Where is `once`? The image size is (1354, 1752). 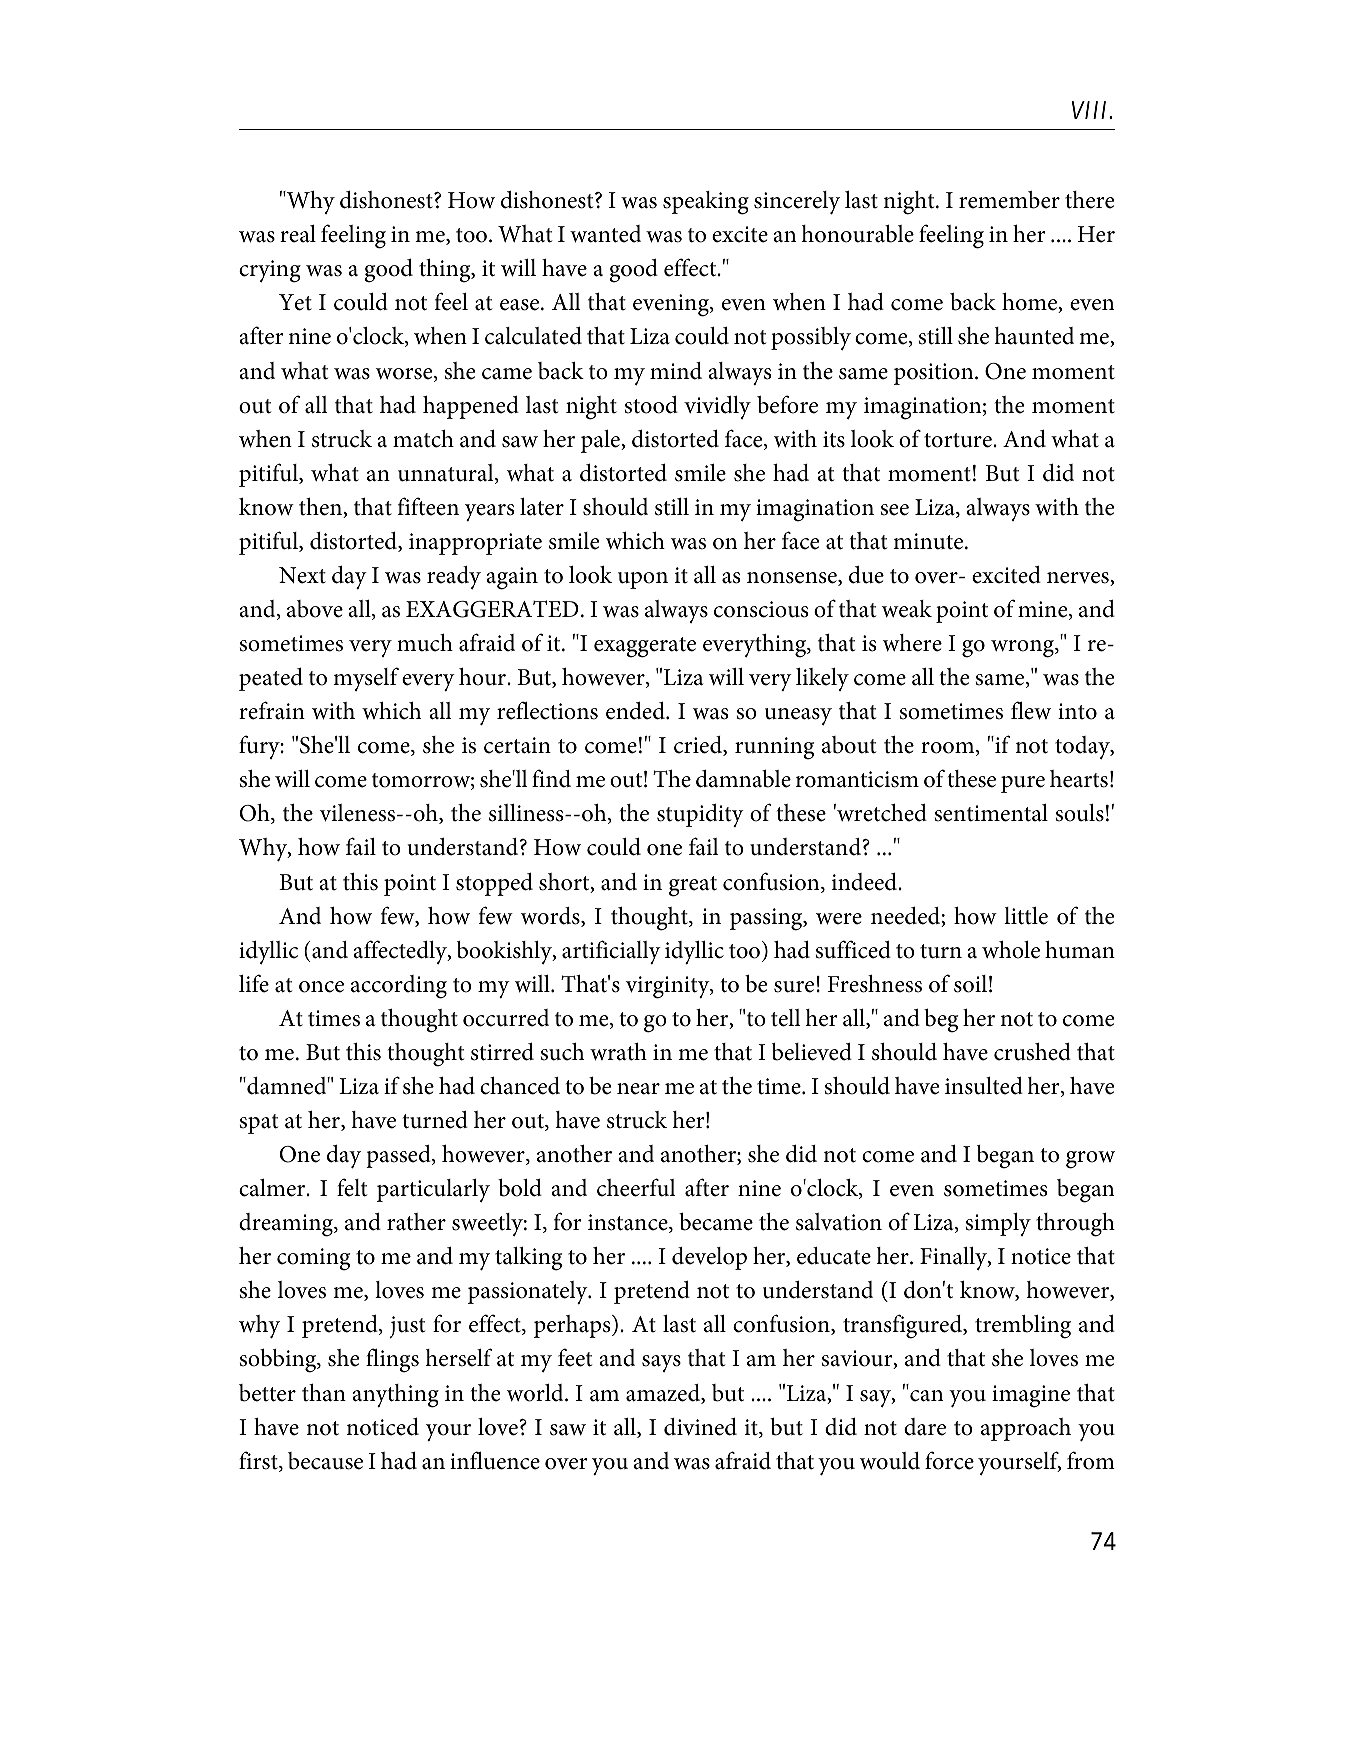
once is located at coordinates (321, 987).
